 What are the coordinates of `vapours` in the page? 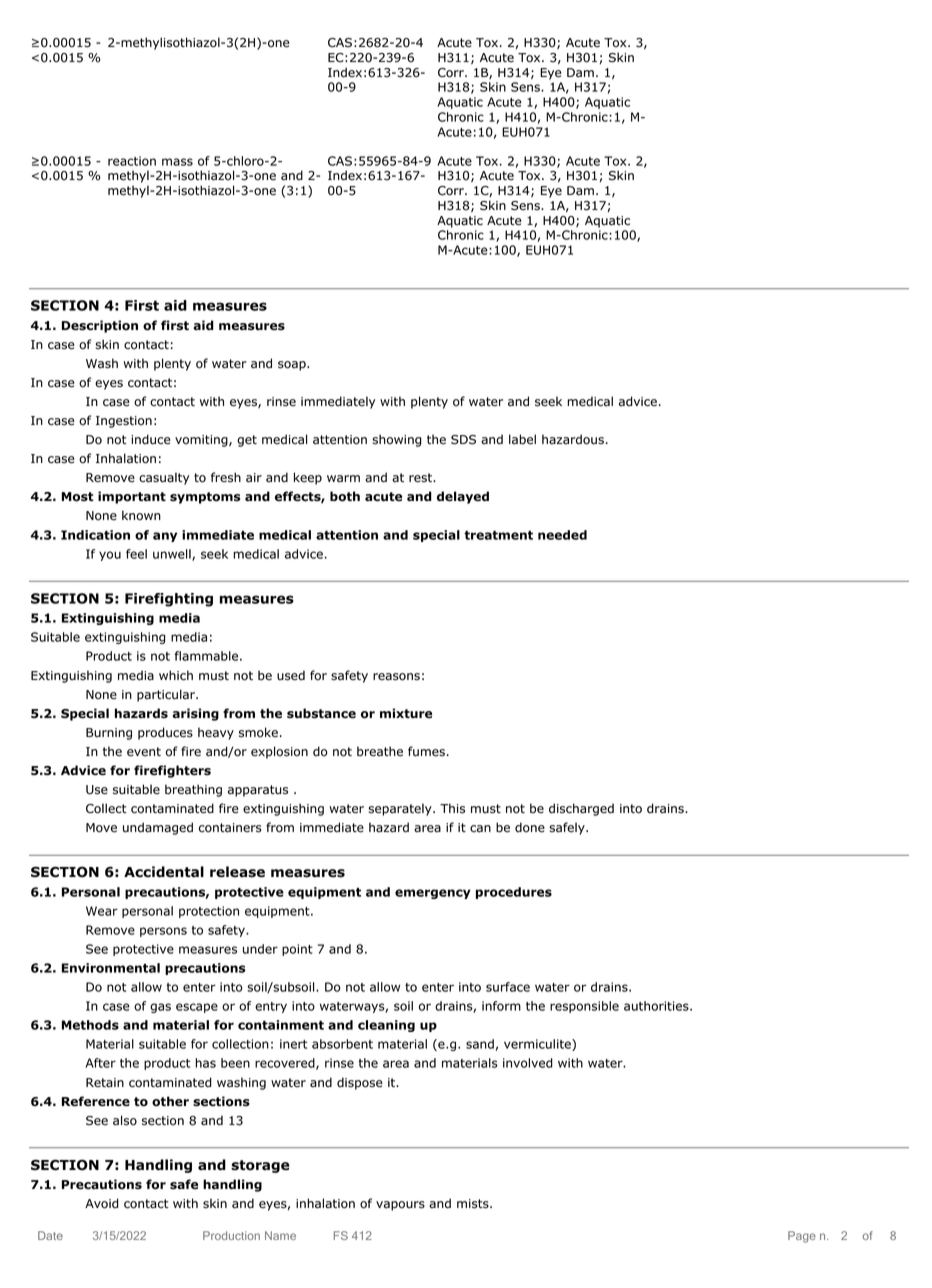 It's located at (400, 1206).
